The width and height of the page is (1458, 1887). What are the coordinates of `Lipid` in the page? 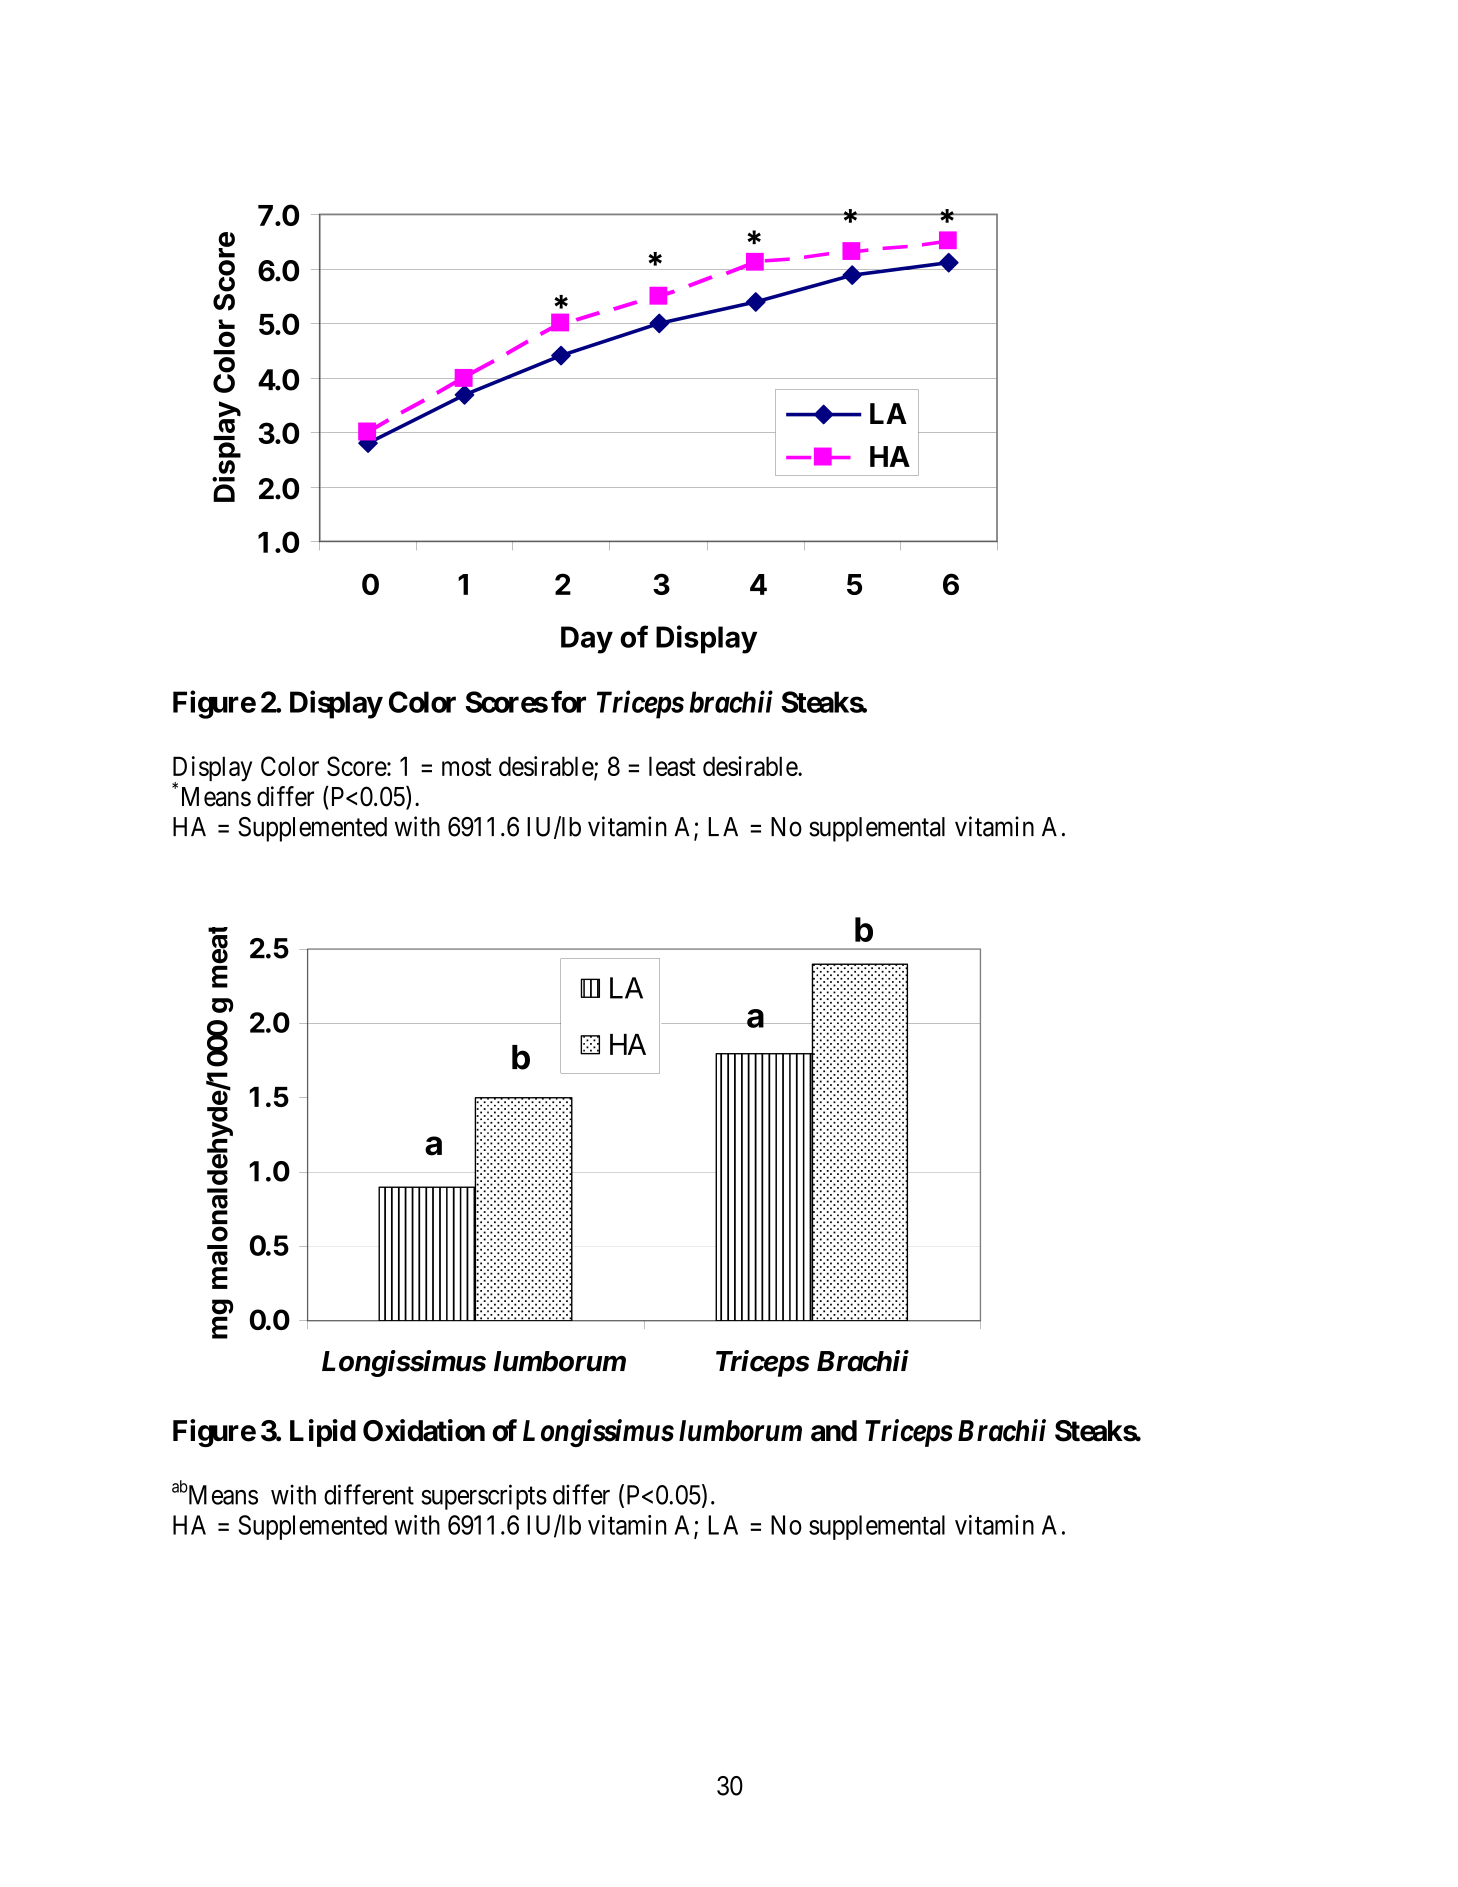 It's located at (323, 1433).
